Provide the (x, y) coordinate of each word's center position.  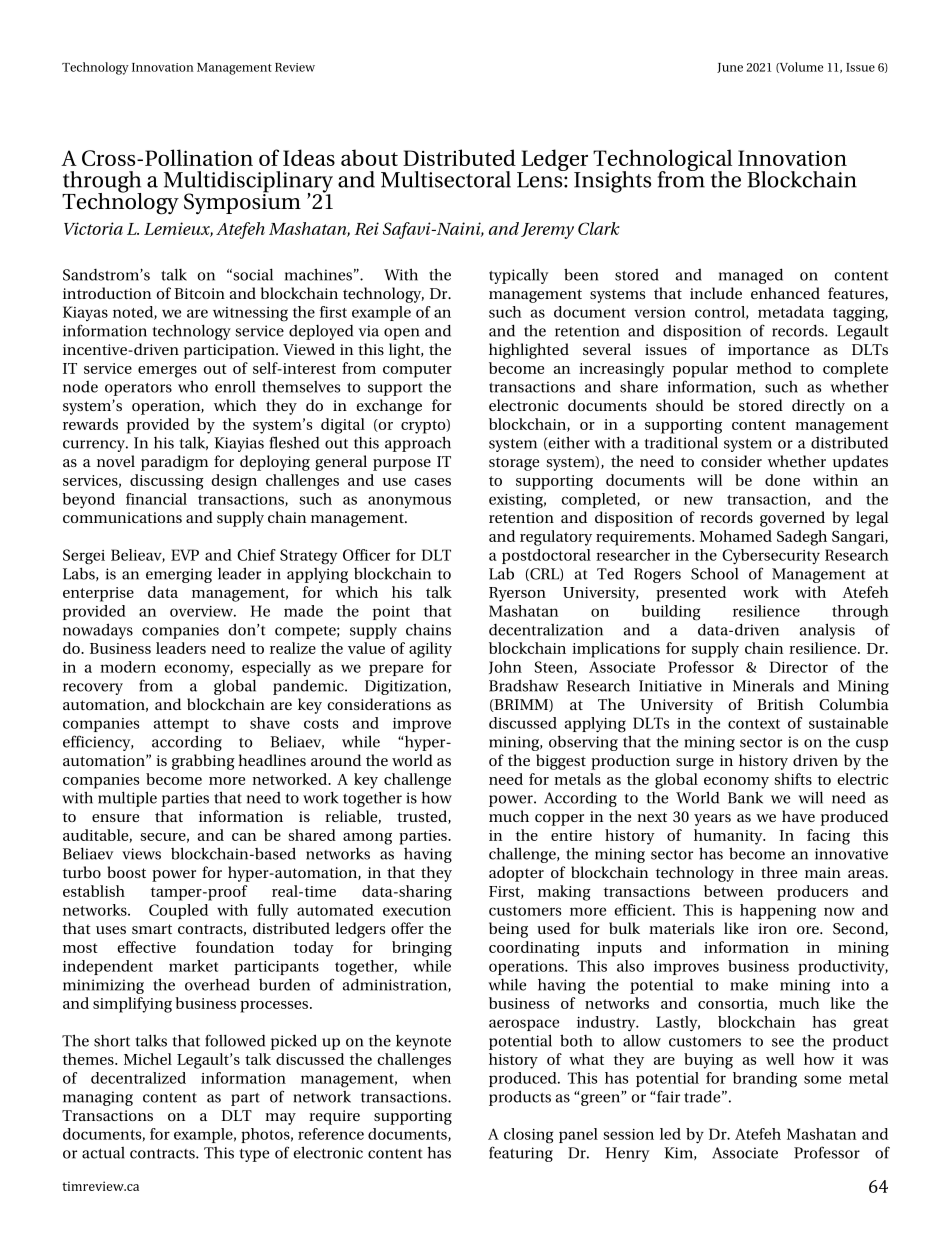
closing (528, 1136)
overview (203, 611)
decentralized (138, 1078)
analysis (827, 631)
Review (295, 67)
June (730, 68)
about (369, 157)
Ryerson (517, 594)
